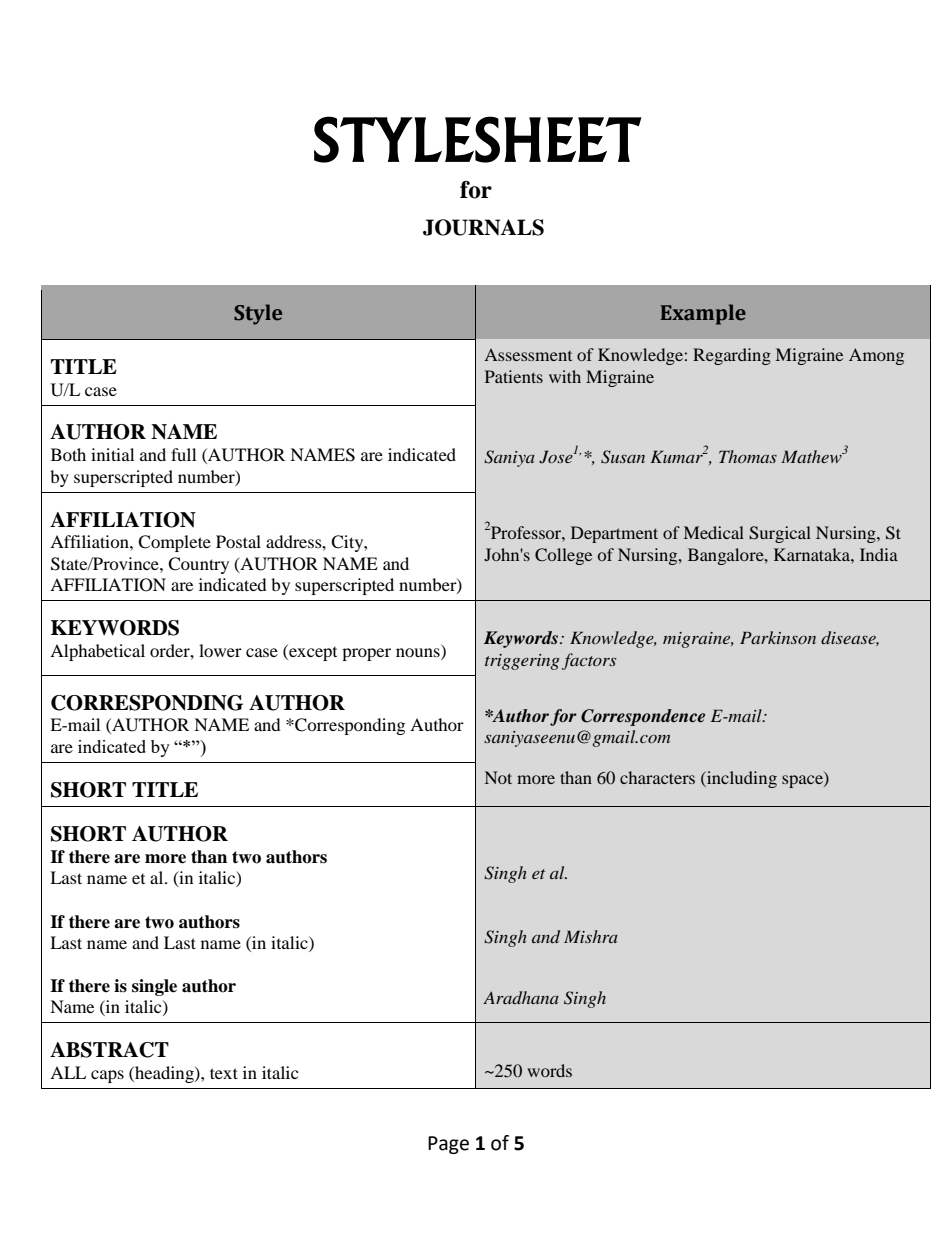 This page has width=952, height=1233. What do you see at coordinates (780, 534) in the page?
I see `Surgical` at bounding box center [780, 534].
